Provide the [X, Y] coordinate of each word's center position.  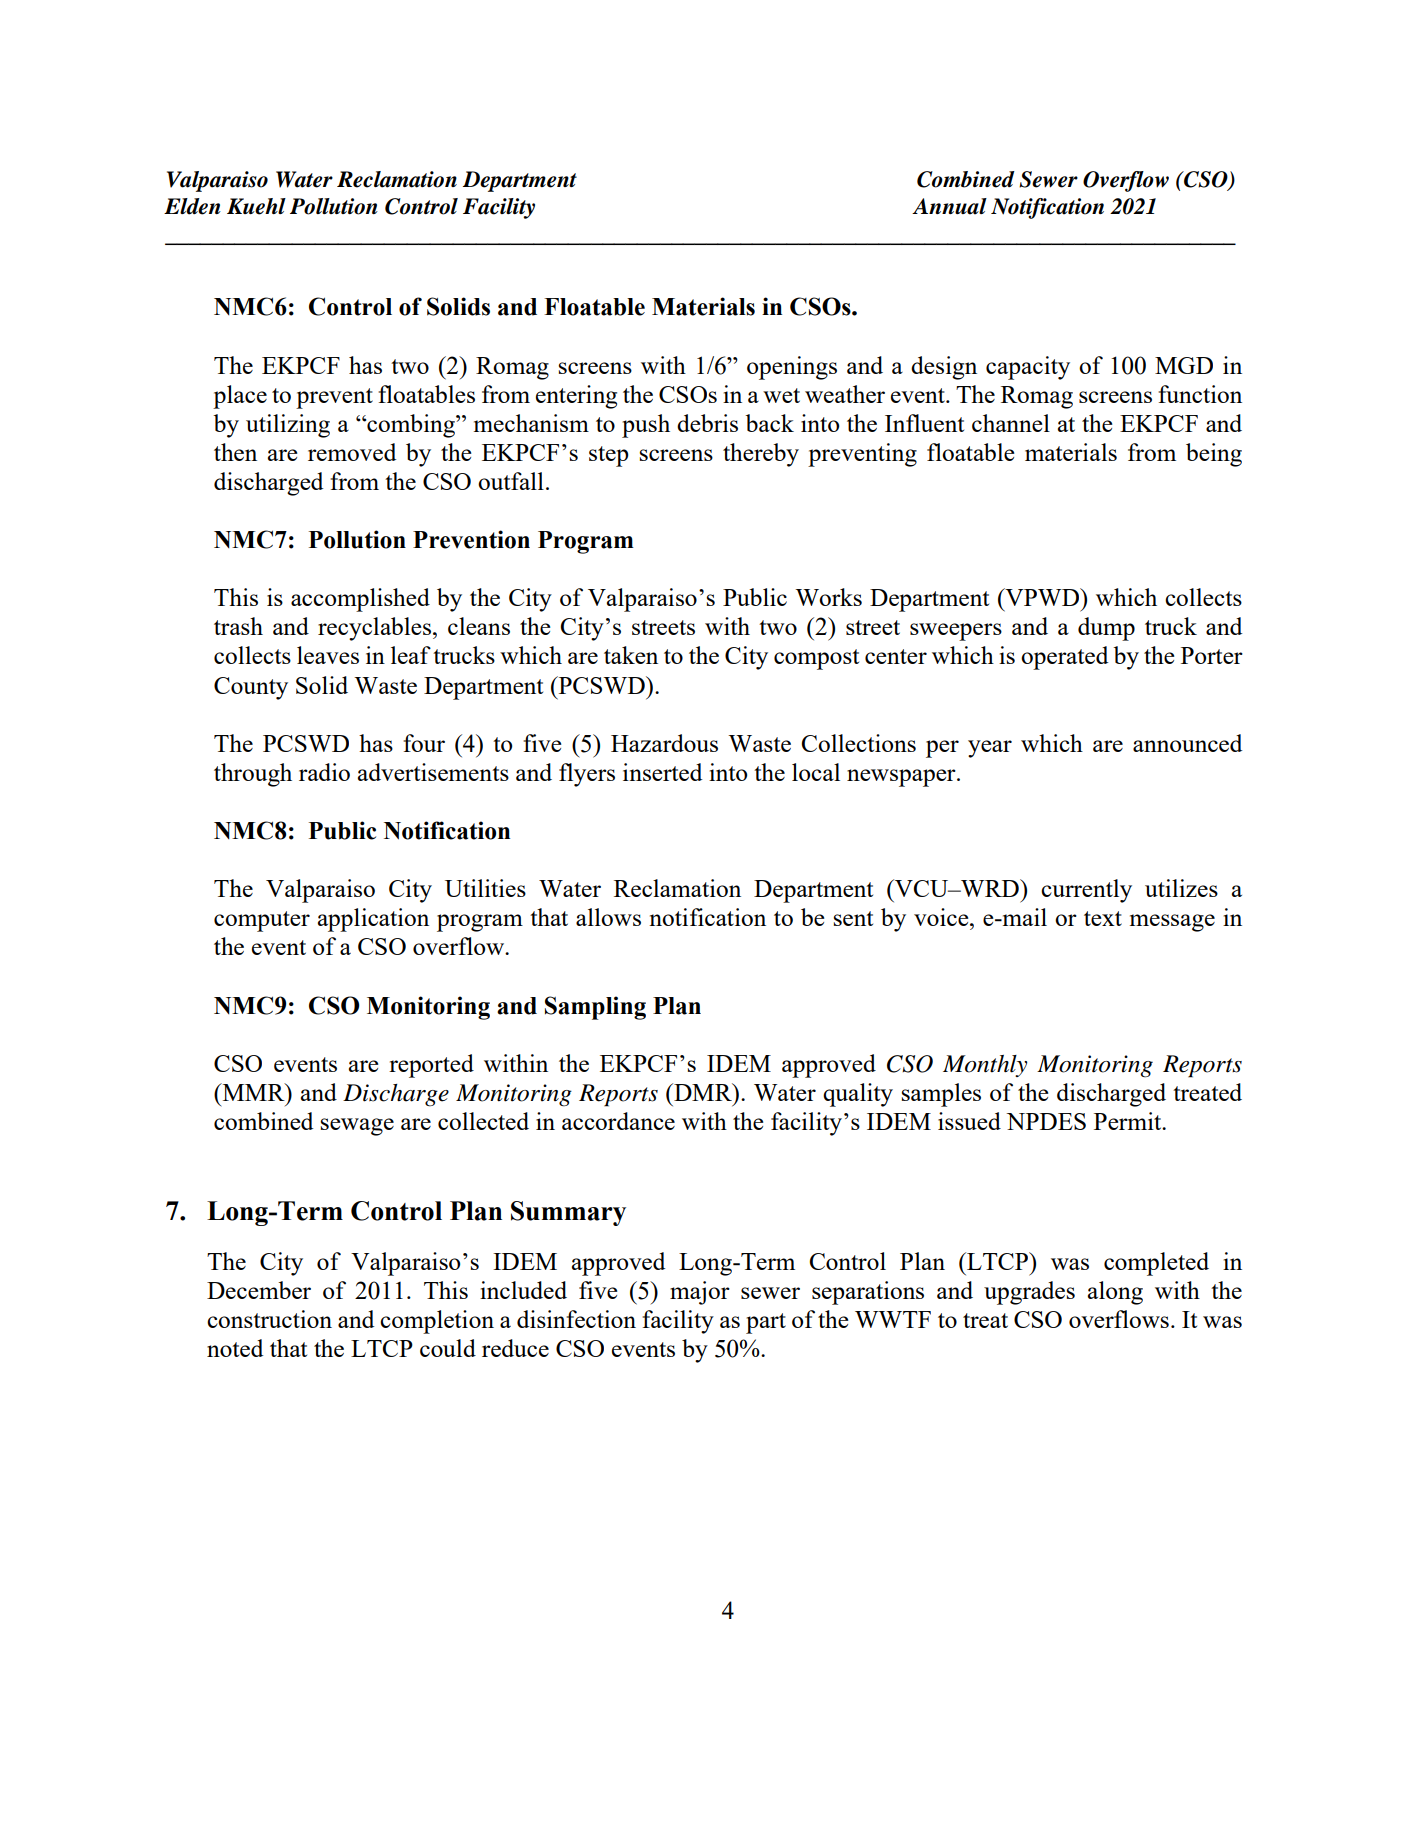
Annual [949, 206]
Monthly [985, 1066]
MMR [253, 1092]
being [1214, 455]
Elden [192, 206]
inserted [662, 772]
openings [792, 368]
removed [352, 452]
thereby [761, 455]
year [990, 749]
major [700, 1293]
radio [324, 772]
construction [269, 1319]
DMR [703, 1092]
